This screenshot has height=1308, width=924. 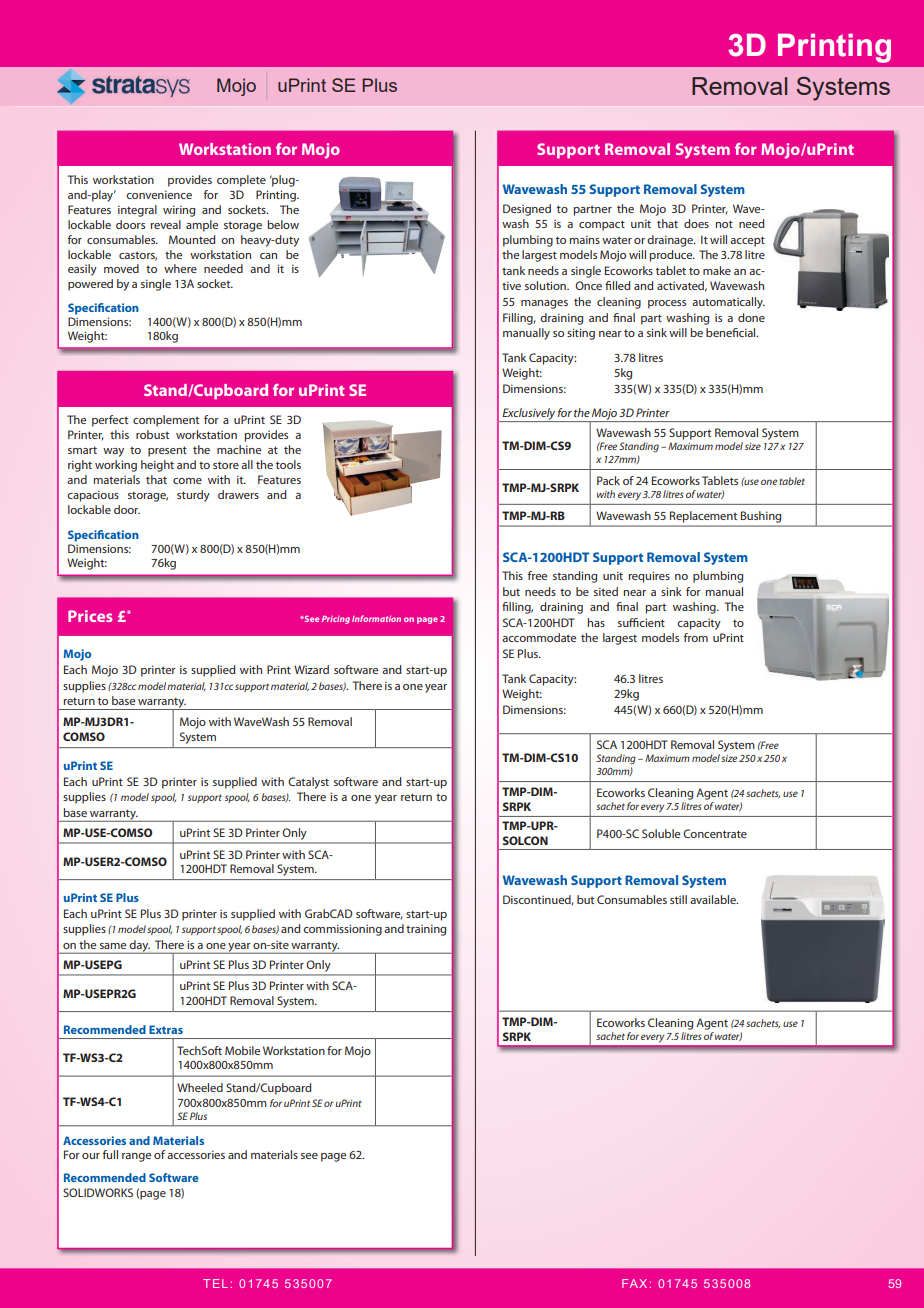 What do you see at coordinates (139, 947) in the screenshot?
I see `day` at bounding box center [139, 947].
